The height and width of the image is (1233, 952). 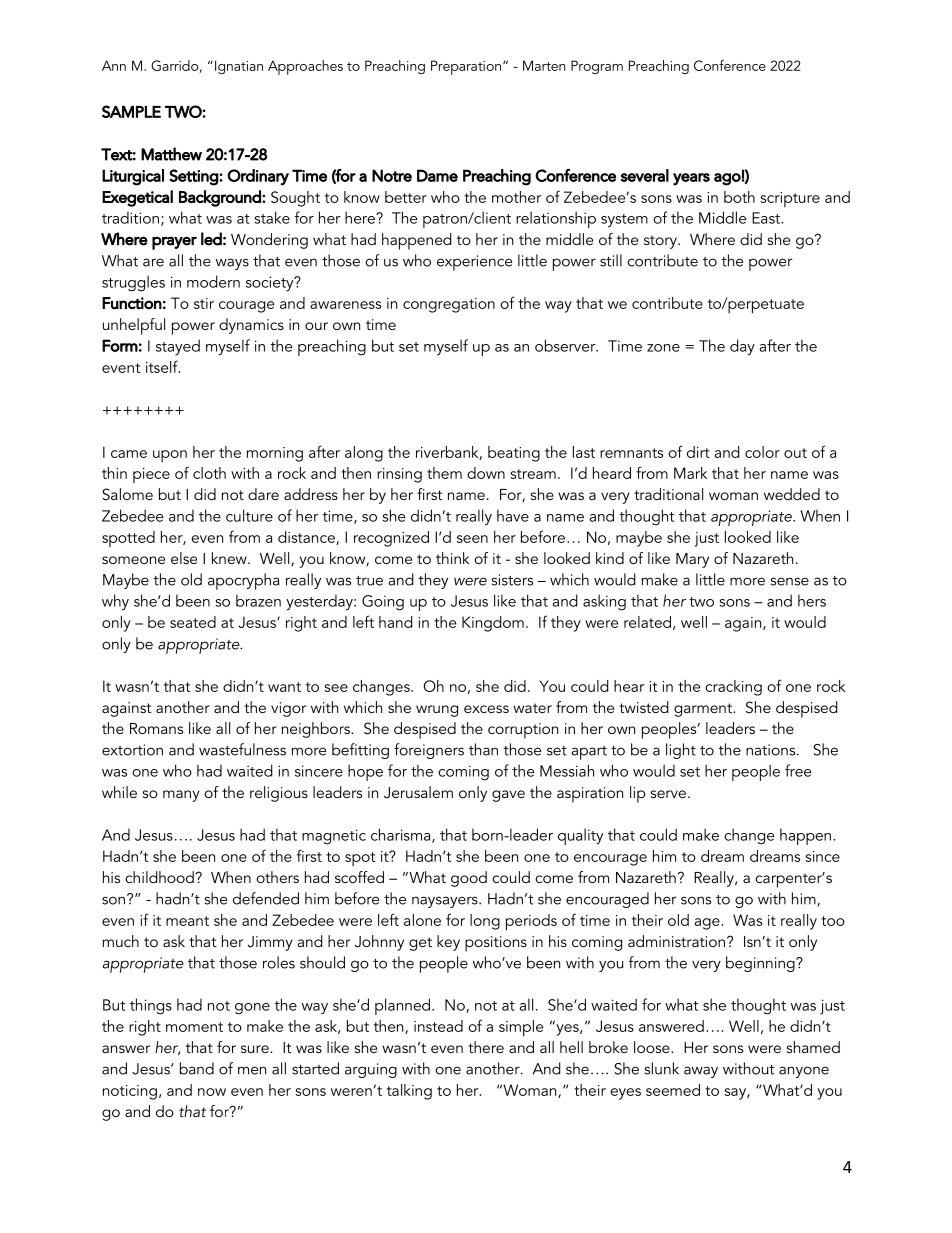 I want to click on band, so click(x=197, y=1068).
